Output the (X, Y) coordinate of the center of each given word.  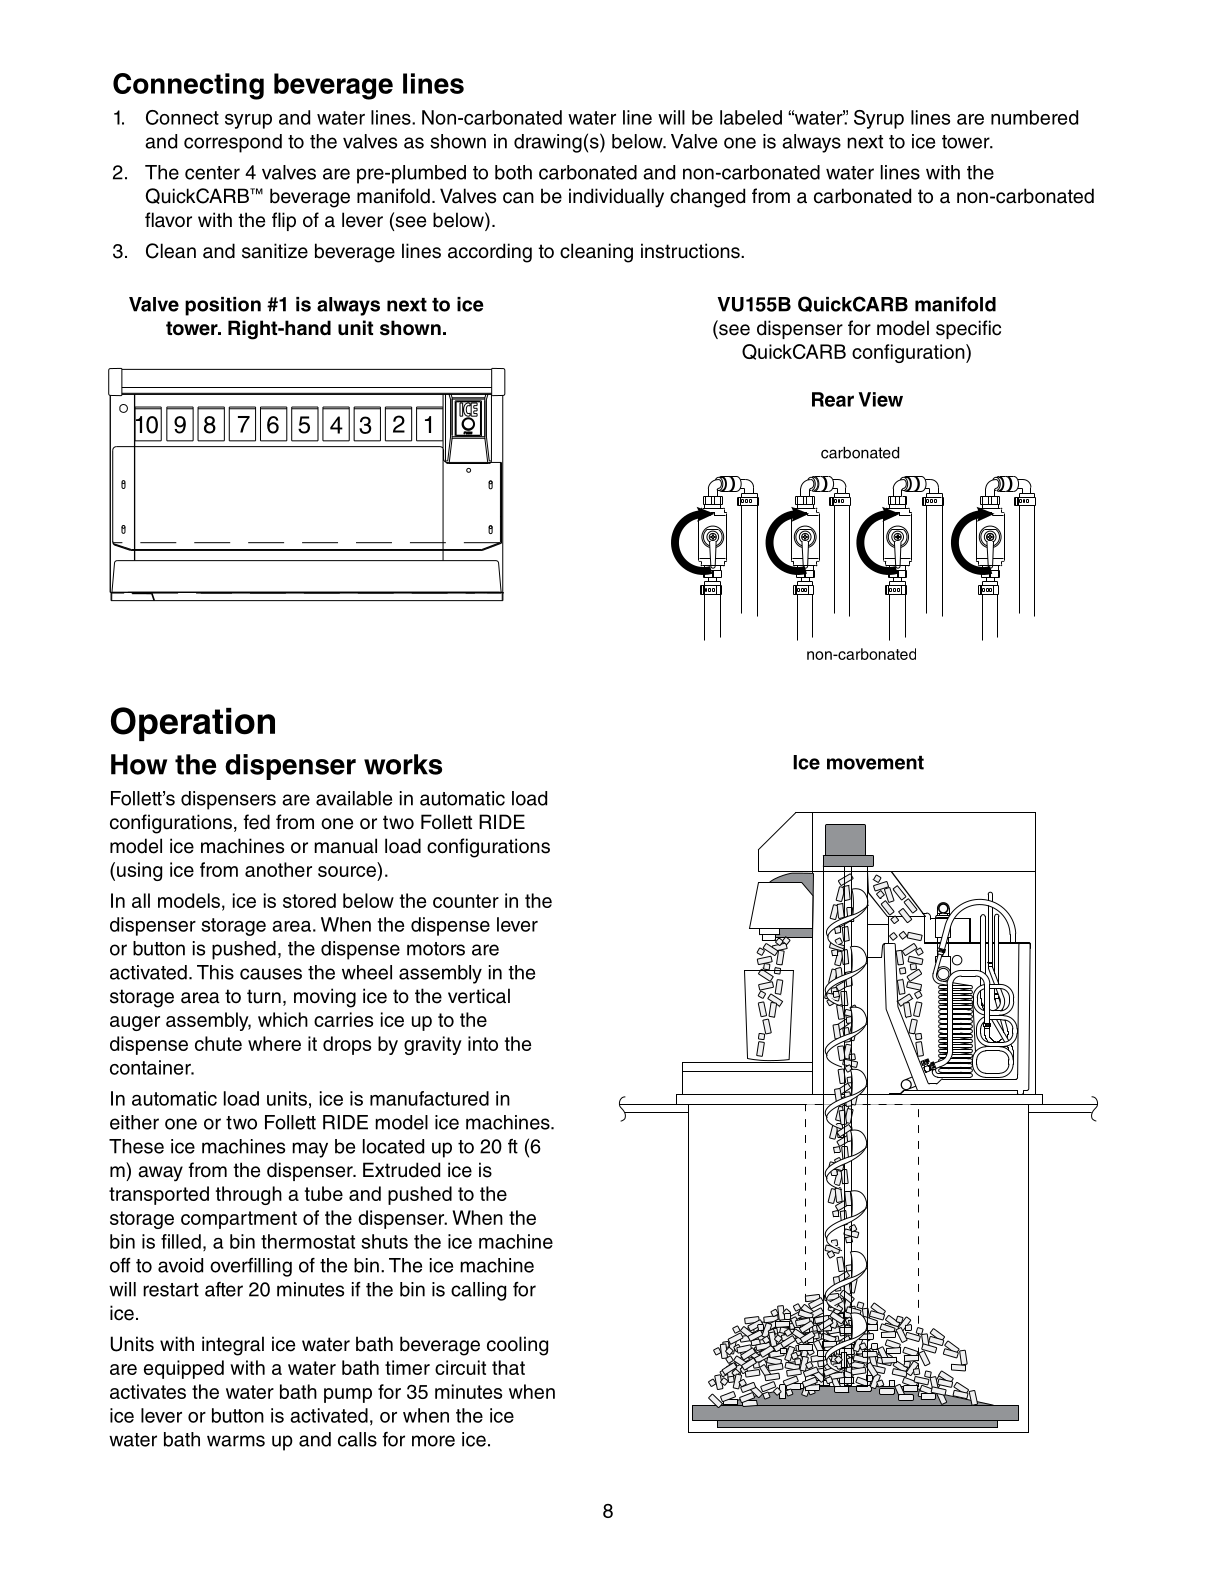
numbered (1034, 117)
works (403, 764)
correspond (233, 143)
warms (236, 1441)
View (881, 399)
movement (875, 763)
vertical (479, 996)
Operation (193, 724)
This (215, 972)
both (513, 172)
